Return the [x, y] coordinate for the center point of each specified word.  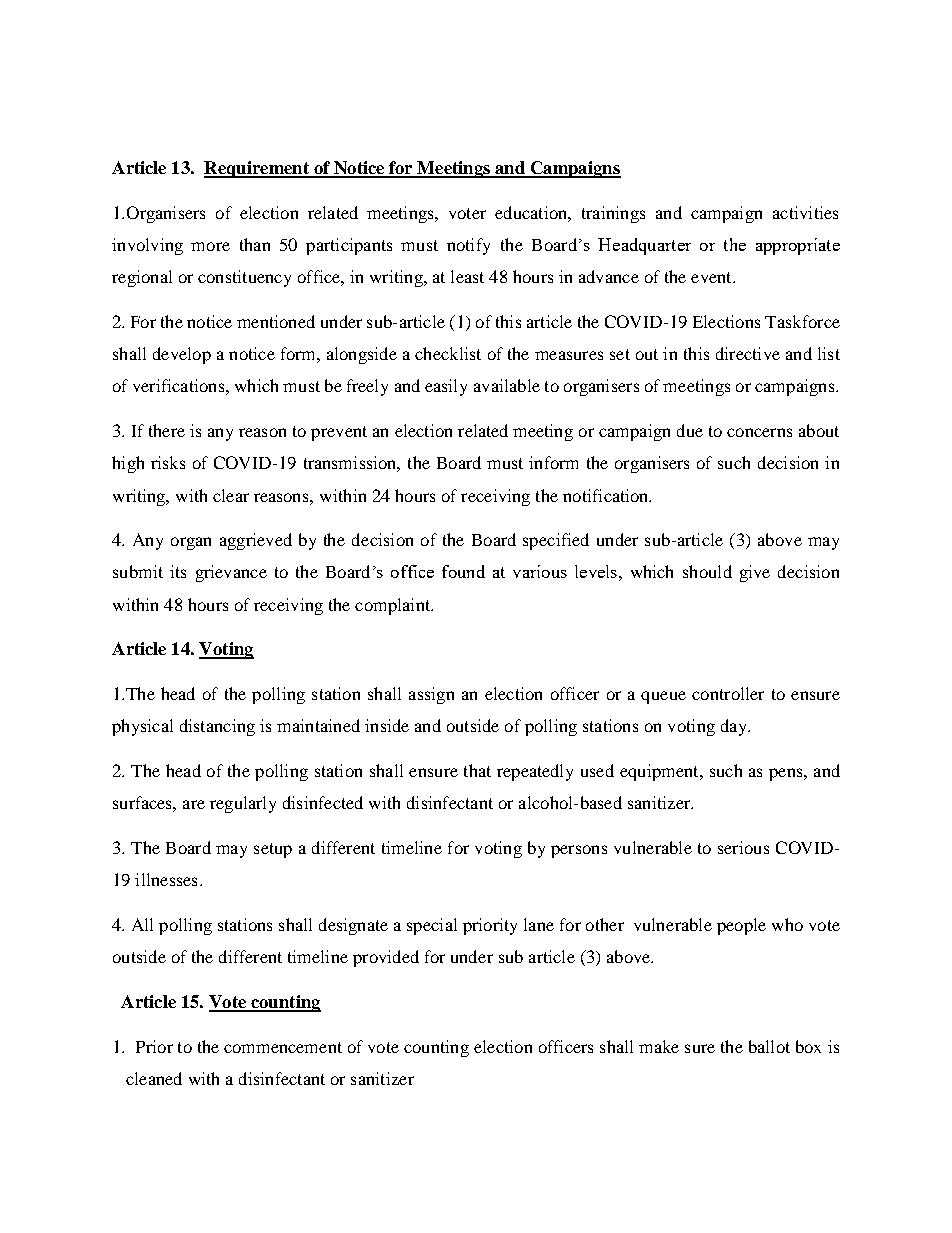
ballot [769, 1046]
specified [556, 541]
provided [386, 958]
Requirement [257, 169]
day [735, 727]
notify [468, 246]
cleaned [154, 1078]
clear [231, 495]
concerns [759, 432]
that [477, 770]
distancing [217, 727]
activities [805, 212]
